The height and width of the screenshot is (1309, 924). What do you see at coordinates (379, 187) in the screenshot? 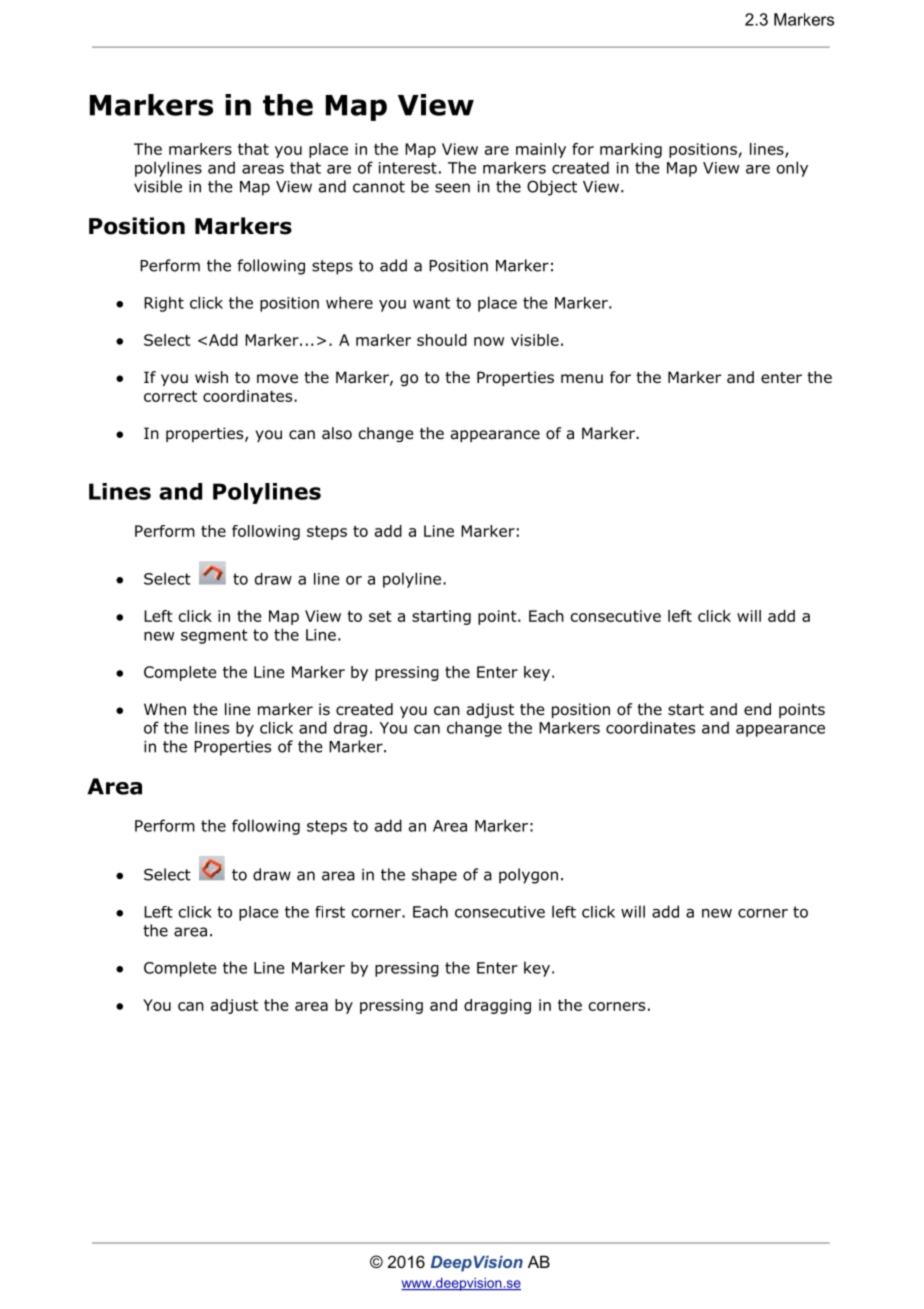
I see `cannot` at bounding box center [379, 187].
